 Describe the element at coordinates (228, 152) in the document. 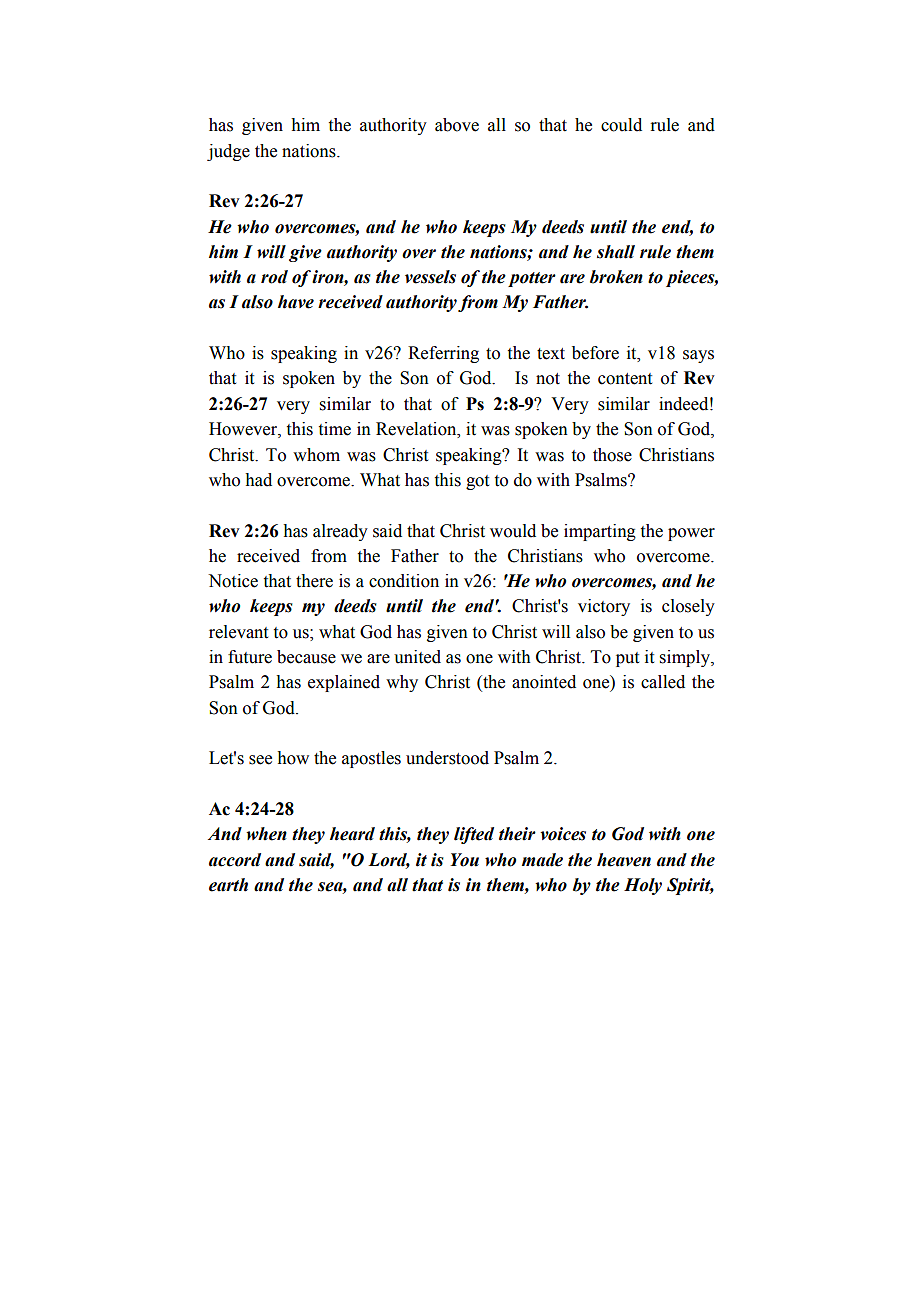

I see `judge` at that location.
